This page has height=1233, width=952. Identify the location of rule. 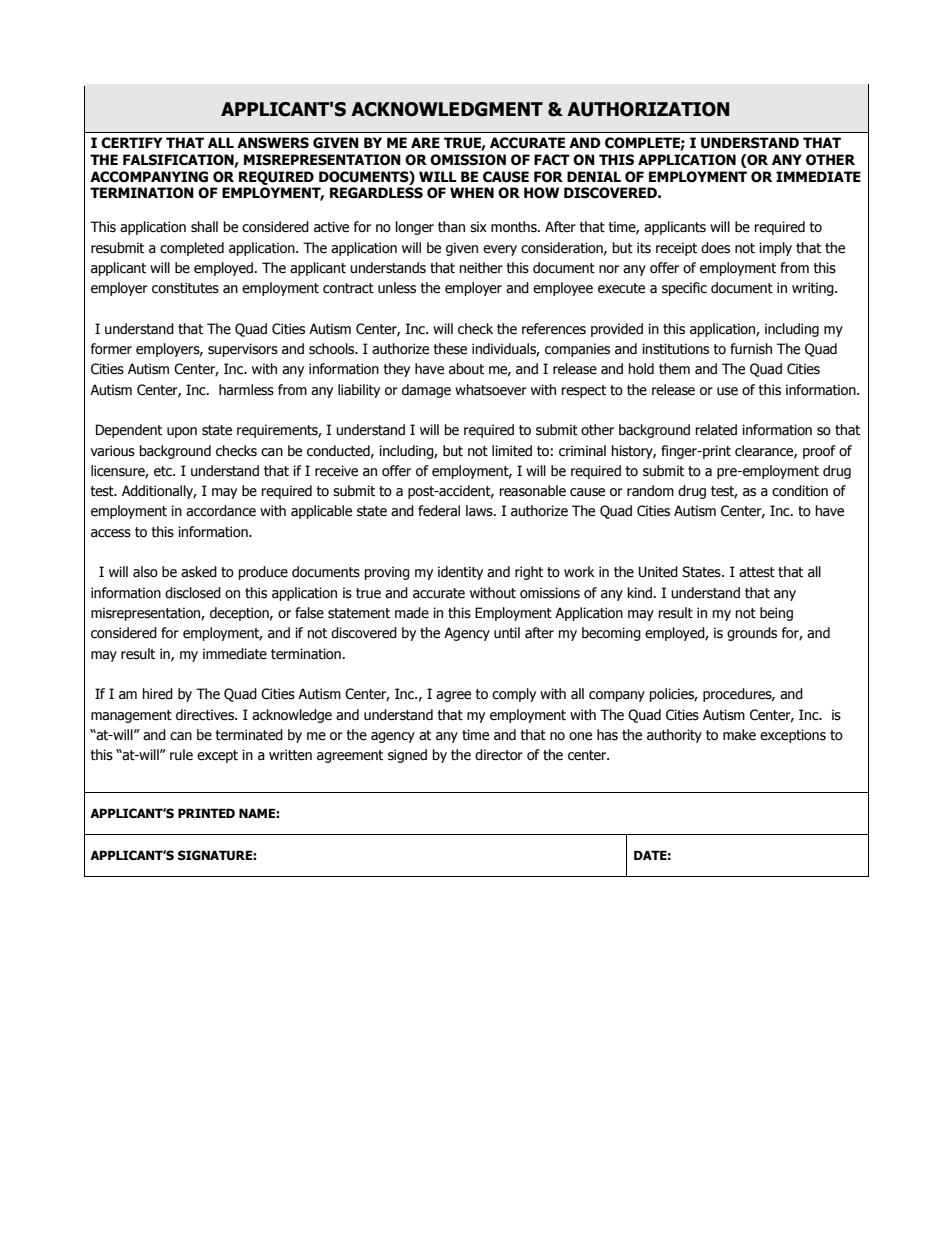
(181, 755).
